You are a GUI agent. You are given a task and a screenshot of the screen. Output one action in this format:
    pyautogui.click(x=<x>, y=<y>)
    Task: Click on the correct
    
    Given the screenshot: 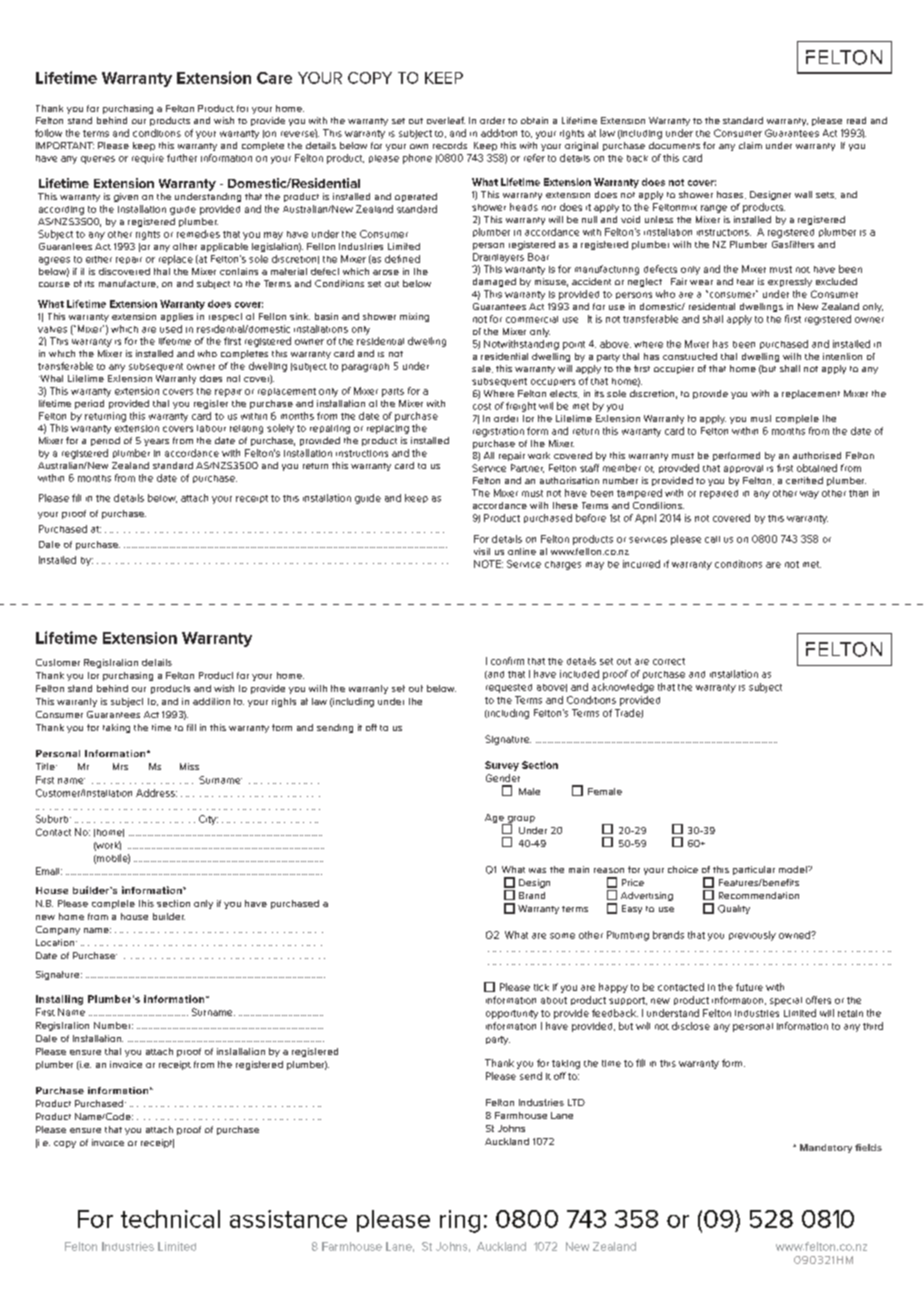 What is the action you would take?
    pyautogui.click(x=669, y=661)
